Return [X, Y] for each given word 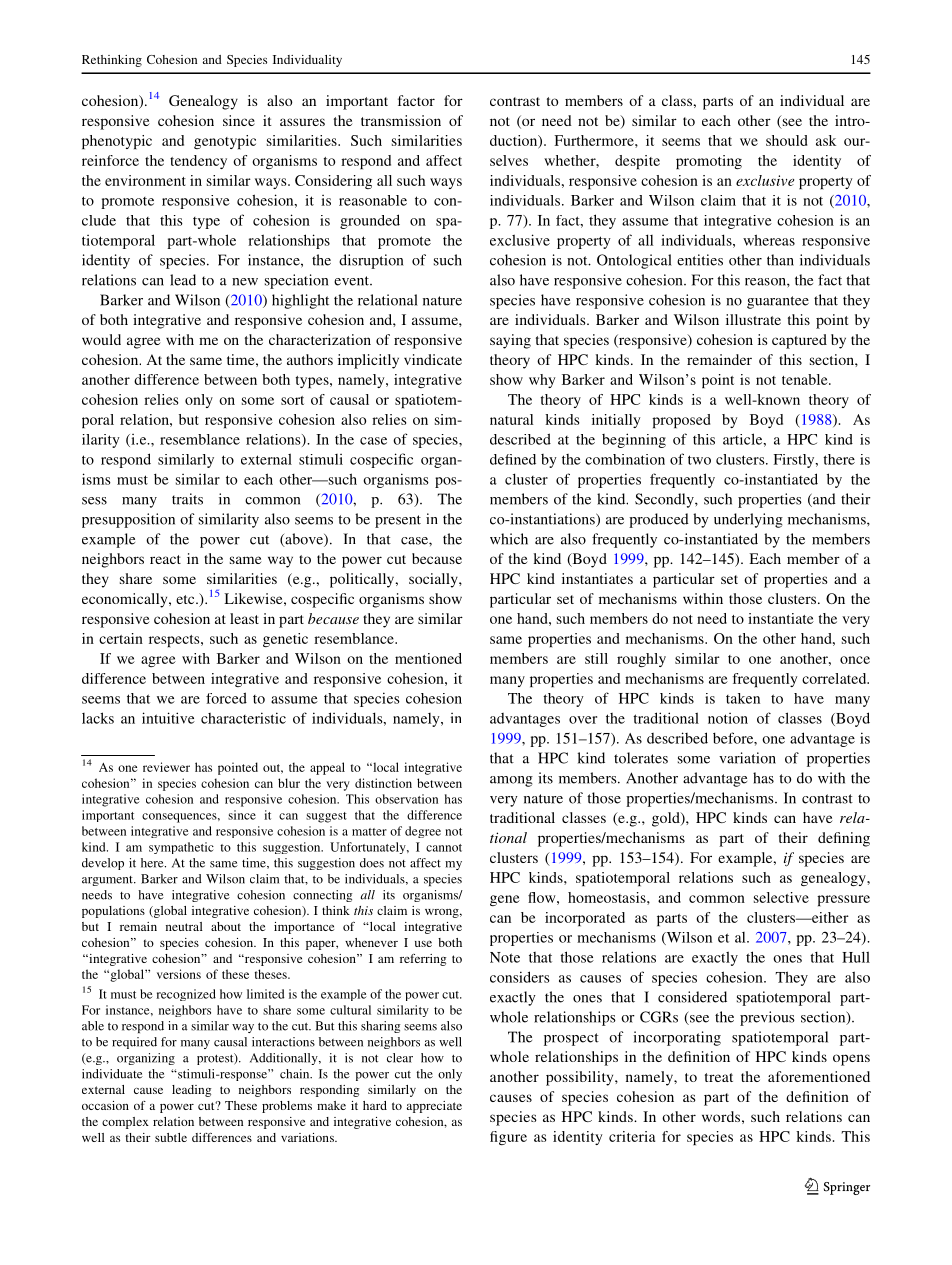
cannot [444, 848]
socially [434, 580]
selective [781, 897]
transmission [401, 120]
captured [799, 341]
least [244, 618]
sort [292, 400]
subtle [171, 1137]
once [855, 660]
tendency [198, 162]
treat [719, 1077]
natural [511, 419]
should [786, 140]
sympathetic [181, 848]
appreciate [434, 1107]
